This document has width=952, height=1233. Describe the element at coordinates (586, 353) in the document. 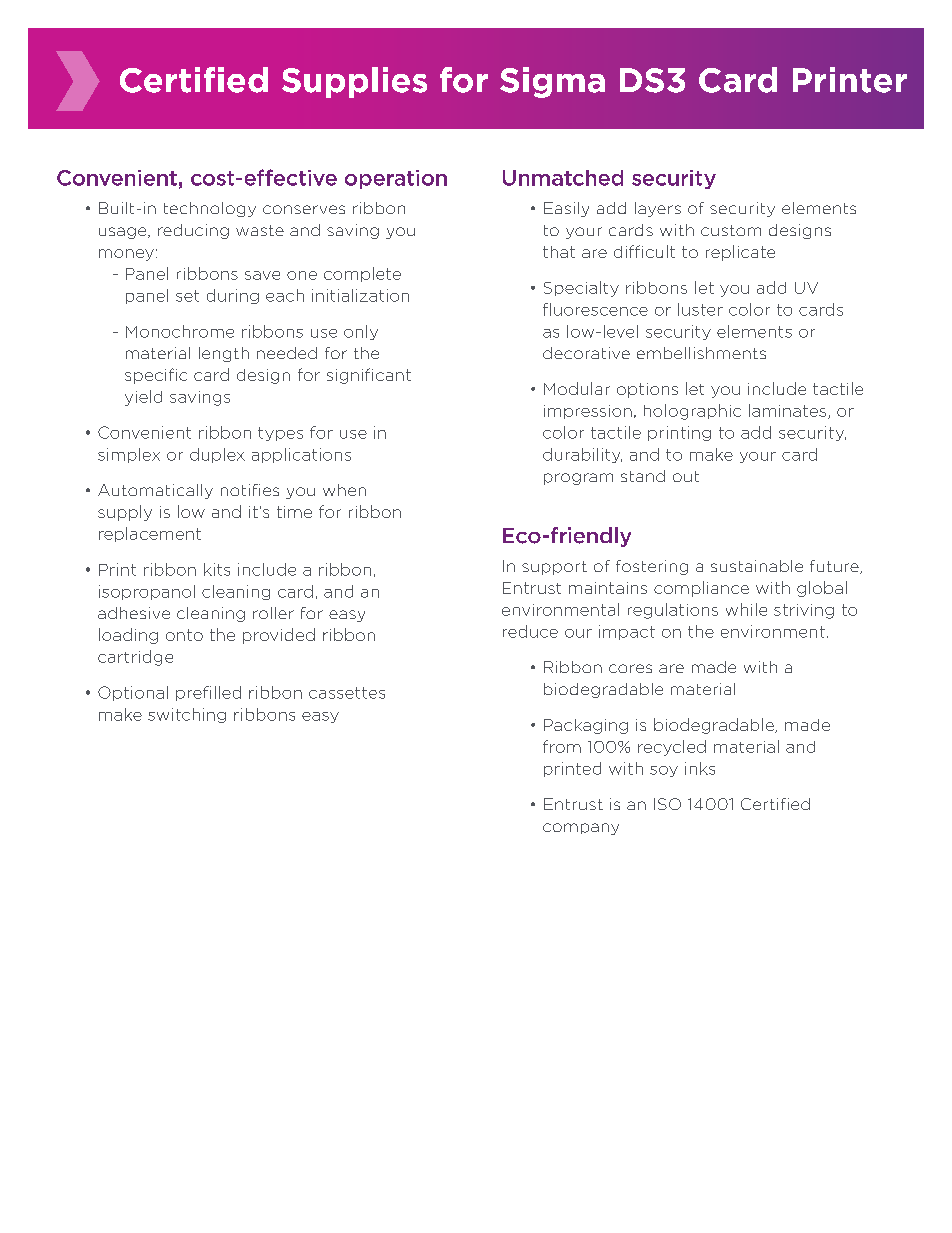

I see `decorative` at that location.
